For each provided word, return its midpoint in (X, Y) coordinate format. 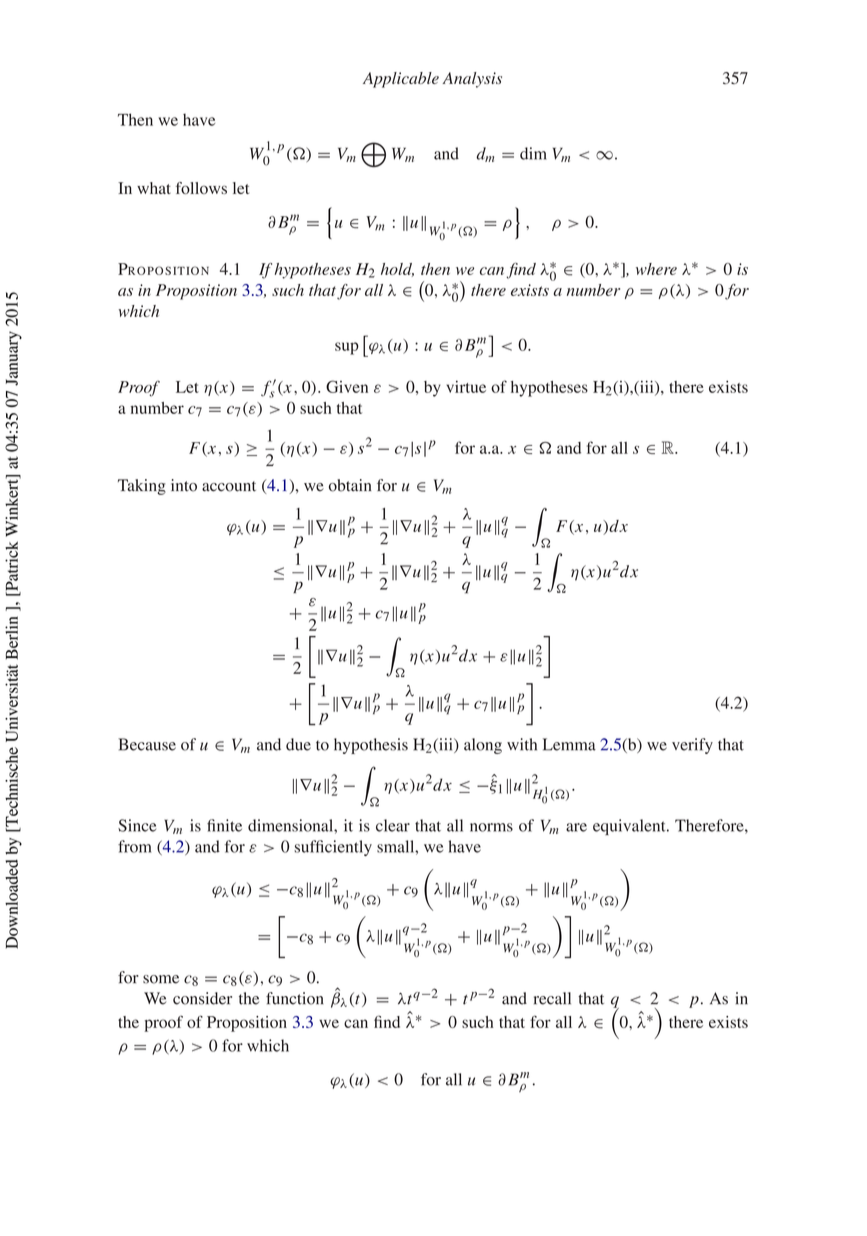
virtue (466, 387)
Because (147, 744)
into (184, 485)
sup (347, 348)
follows (201, 188)
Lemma (569, 744)
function (295, 998)
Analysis (472, 80)
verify (692, 746)
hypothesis (371, 746)
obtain (350, 485)
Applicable (401, 80)
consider (202, 998)
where (656, 269)
